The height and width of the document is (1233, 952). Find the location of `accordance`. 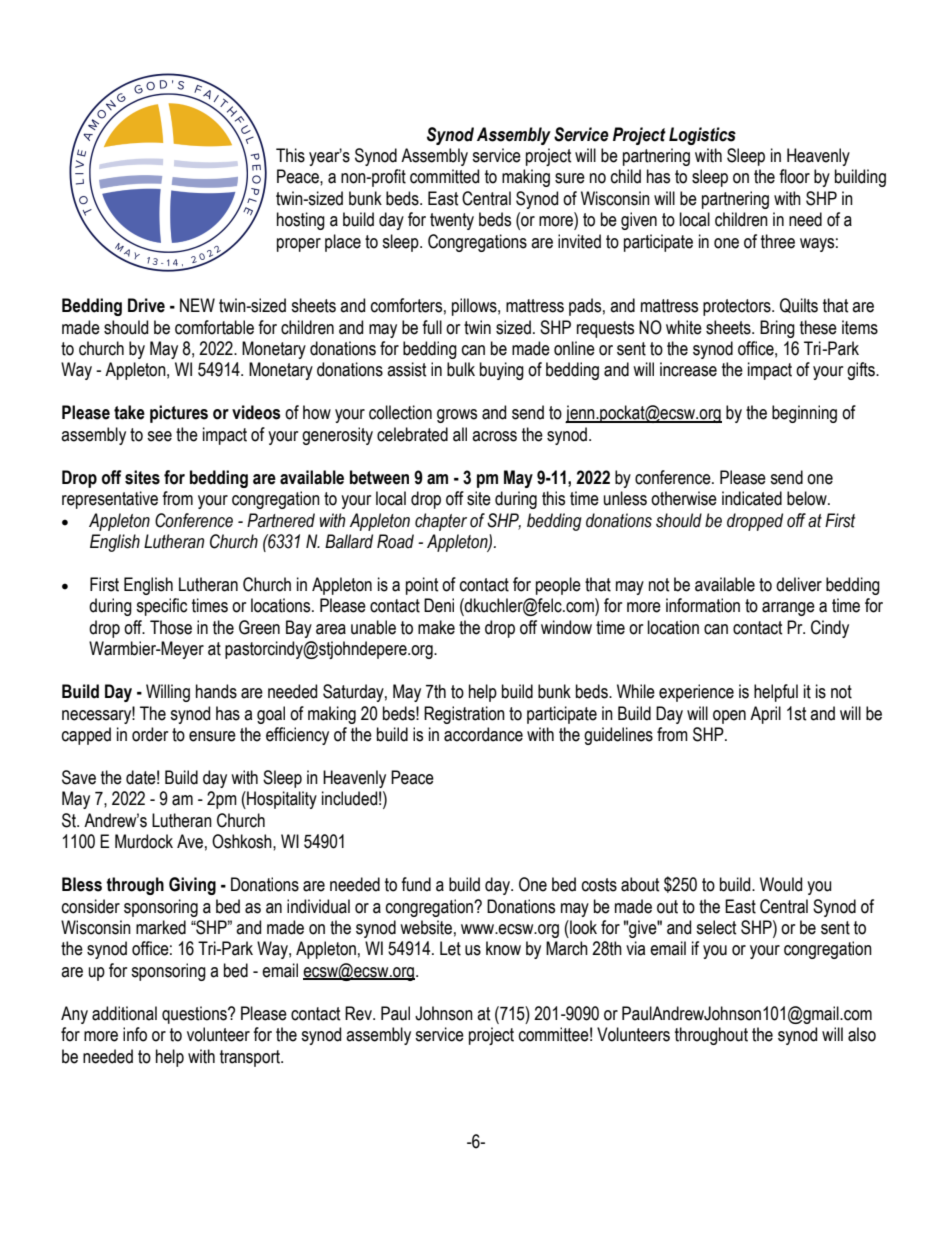

accordance is located at coordinates (483, 734).
